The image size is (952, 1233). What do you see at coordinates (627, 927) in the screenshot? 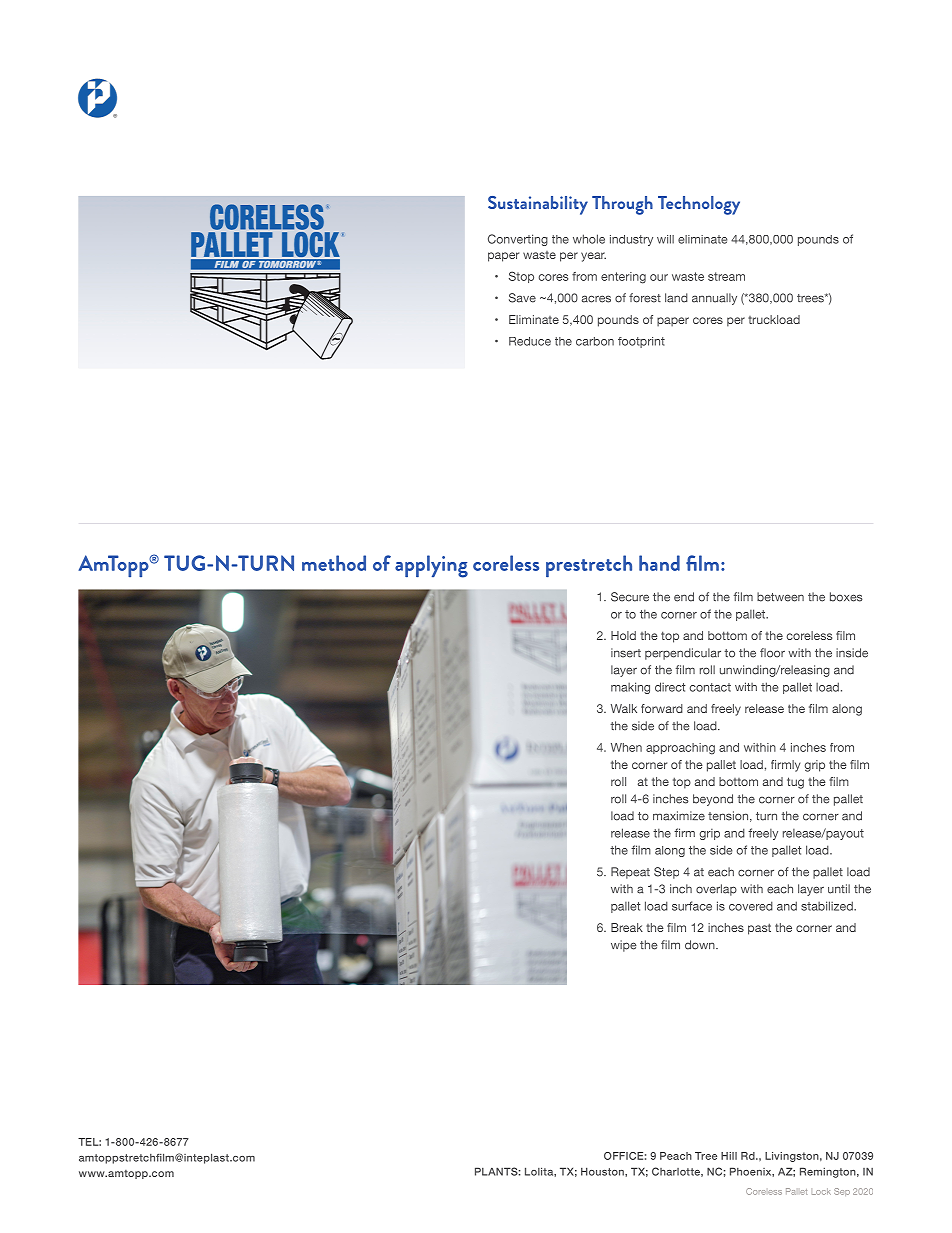
I see `Break` at bounding box center [627, 927].
